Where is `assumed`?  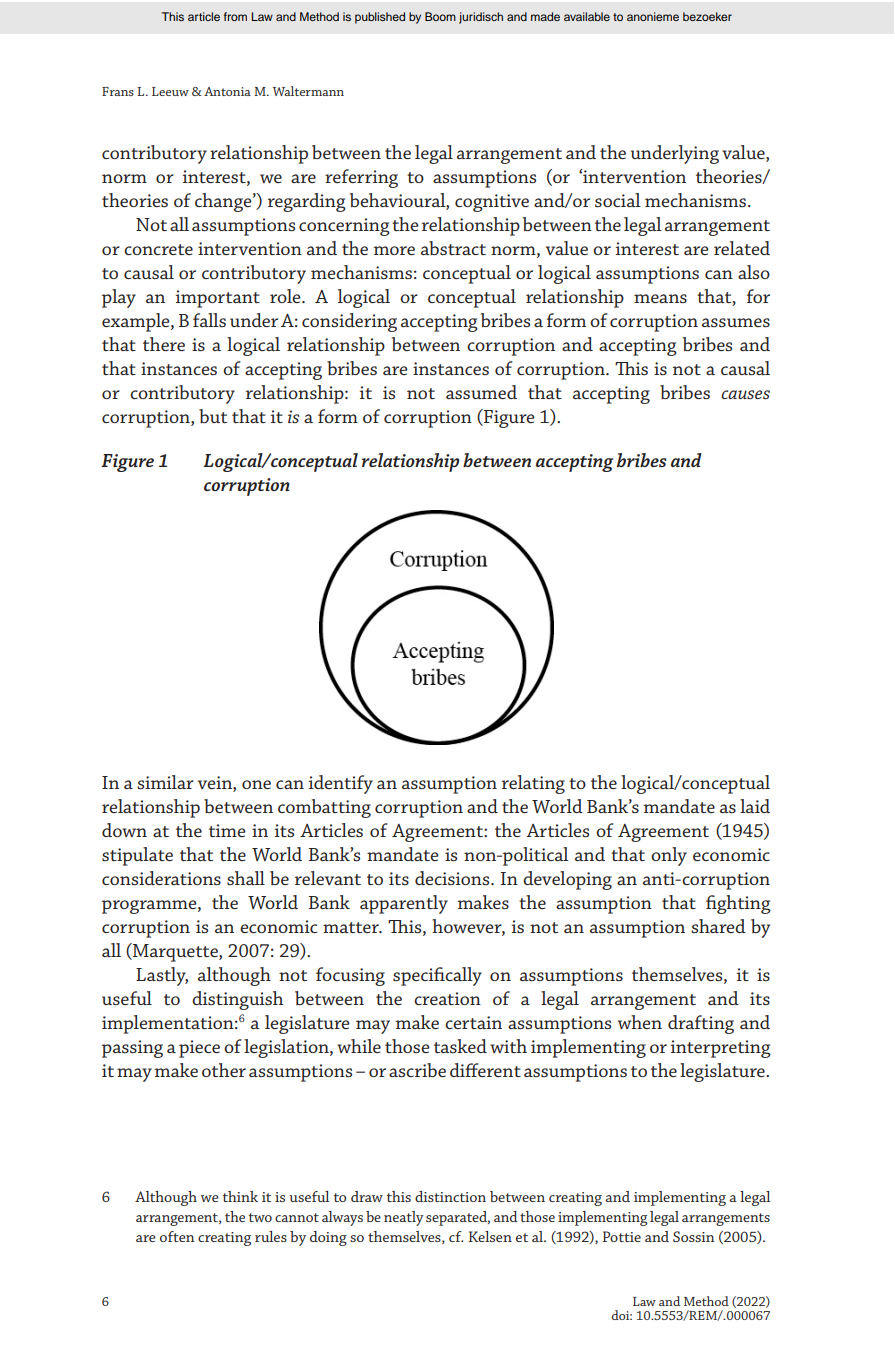 assumed is located at coordinates (481, 392).
